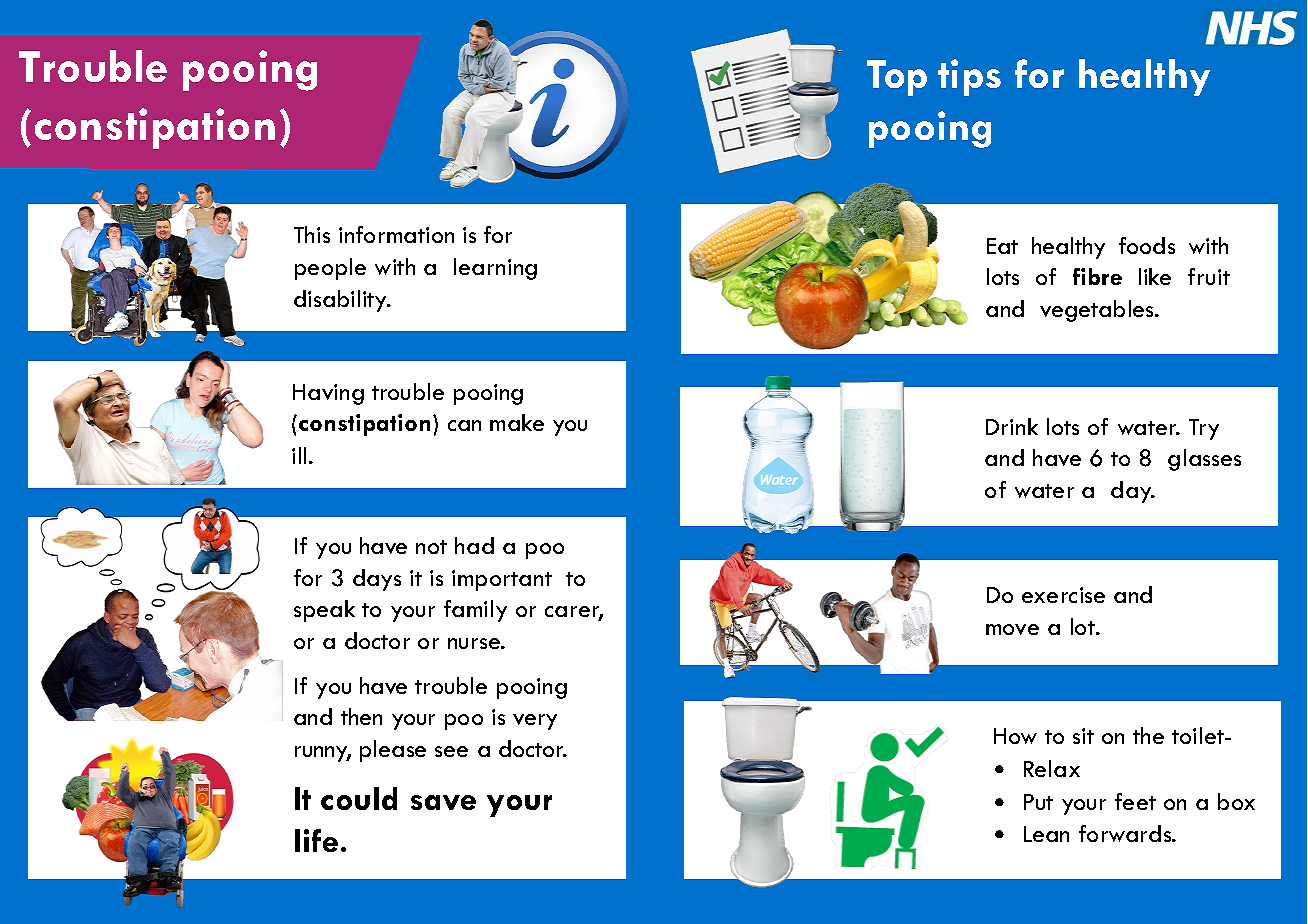 The image size is (1308, 924). What do you see at coordinates (464, 425) in the screenshot?
I see `can` at bounding box center [464, 425].
